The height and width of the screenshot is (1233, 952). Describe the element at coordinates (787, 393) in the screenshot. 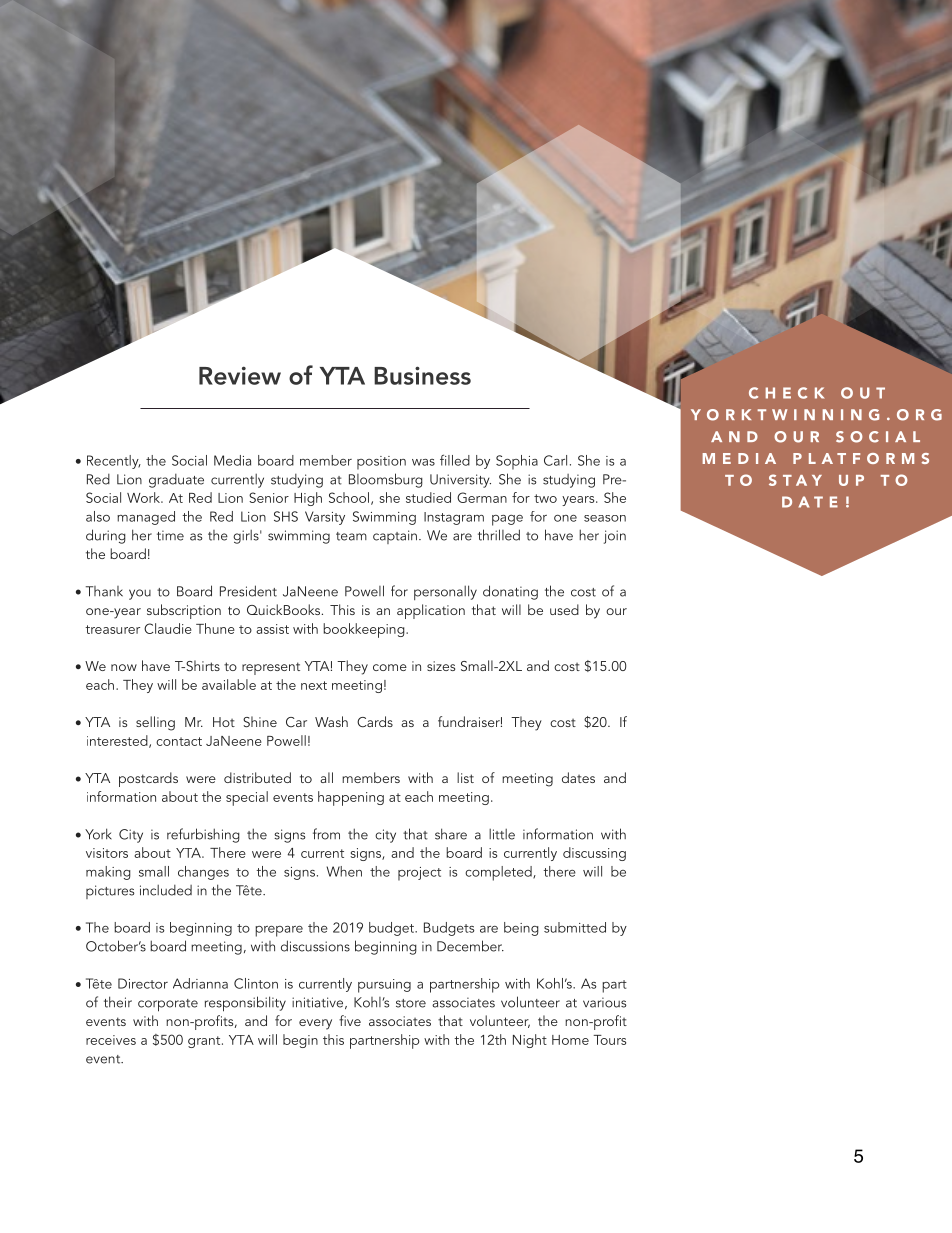

I see `CHECK` at that location.
